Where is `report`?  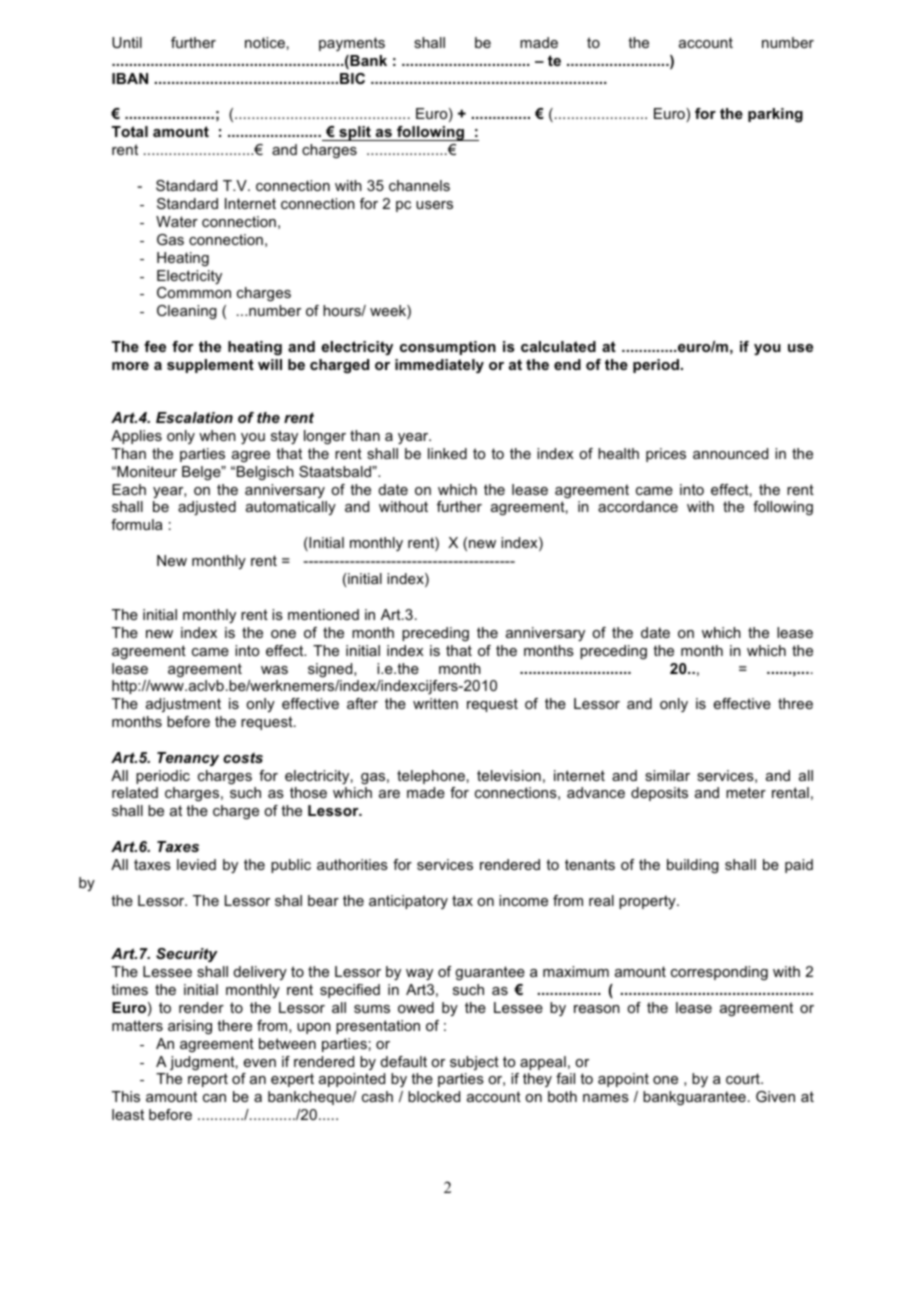
report is located at coordinates (208, 1080).
